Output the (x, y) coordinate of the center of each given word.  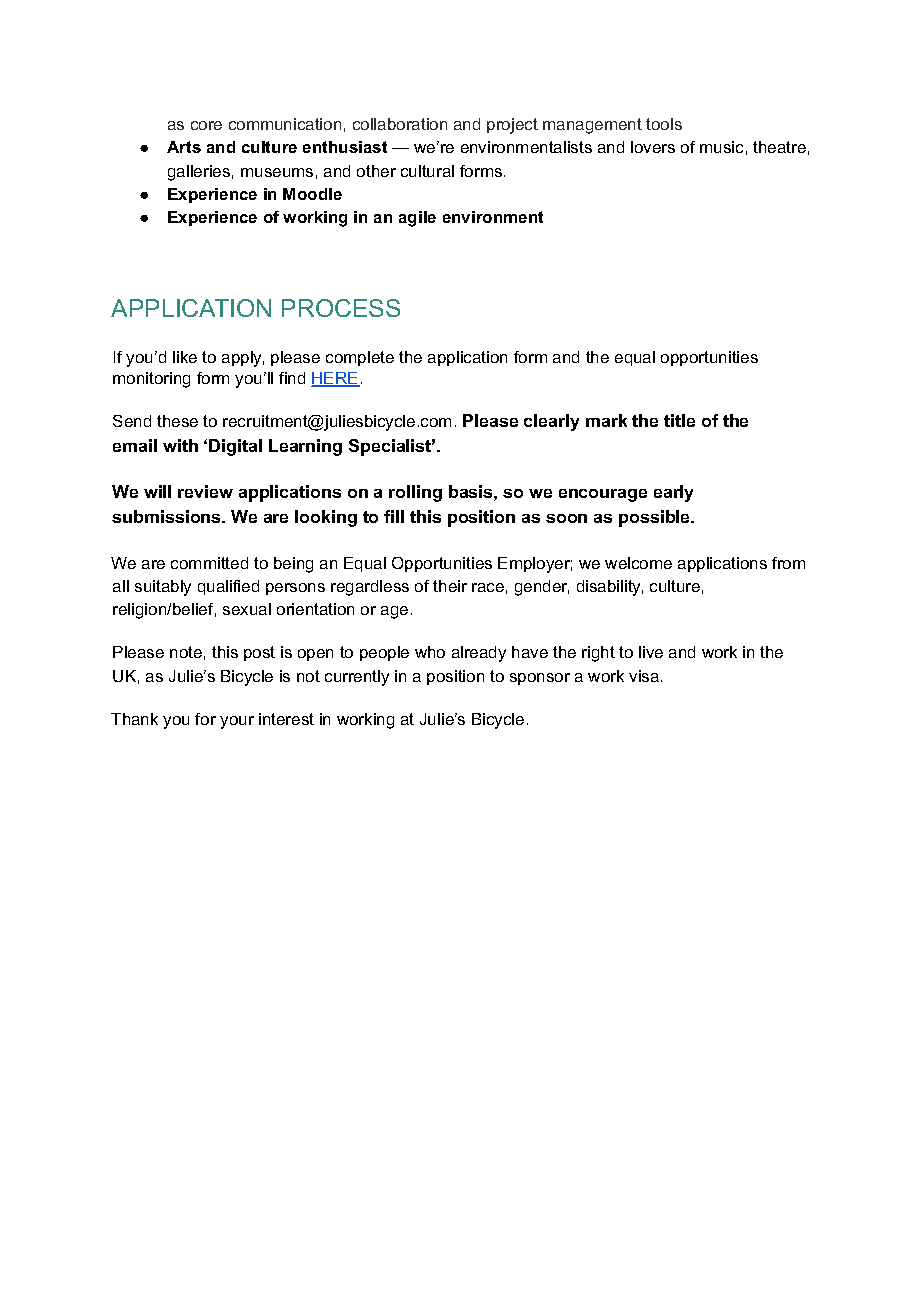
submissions (167, 516)
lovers (653, 147)
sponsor (540, 679)
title (679, 420)
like (185, 357)
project (512, 126)
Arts (184, 147)
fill (394, 516)
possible (656, 518)
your (237, 722)
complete (360, 358)
